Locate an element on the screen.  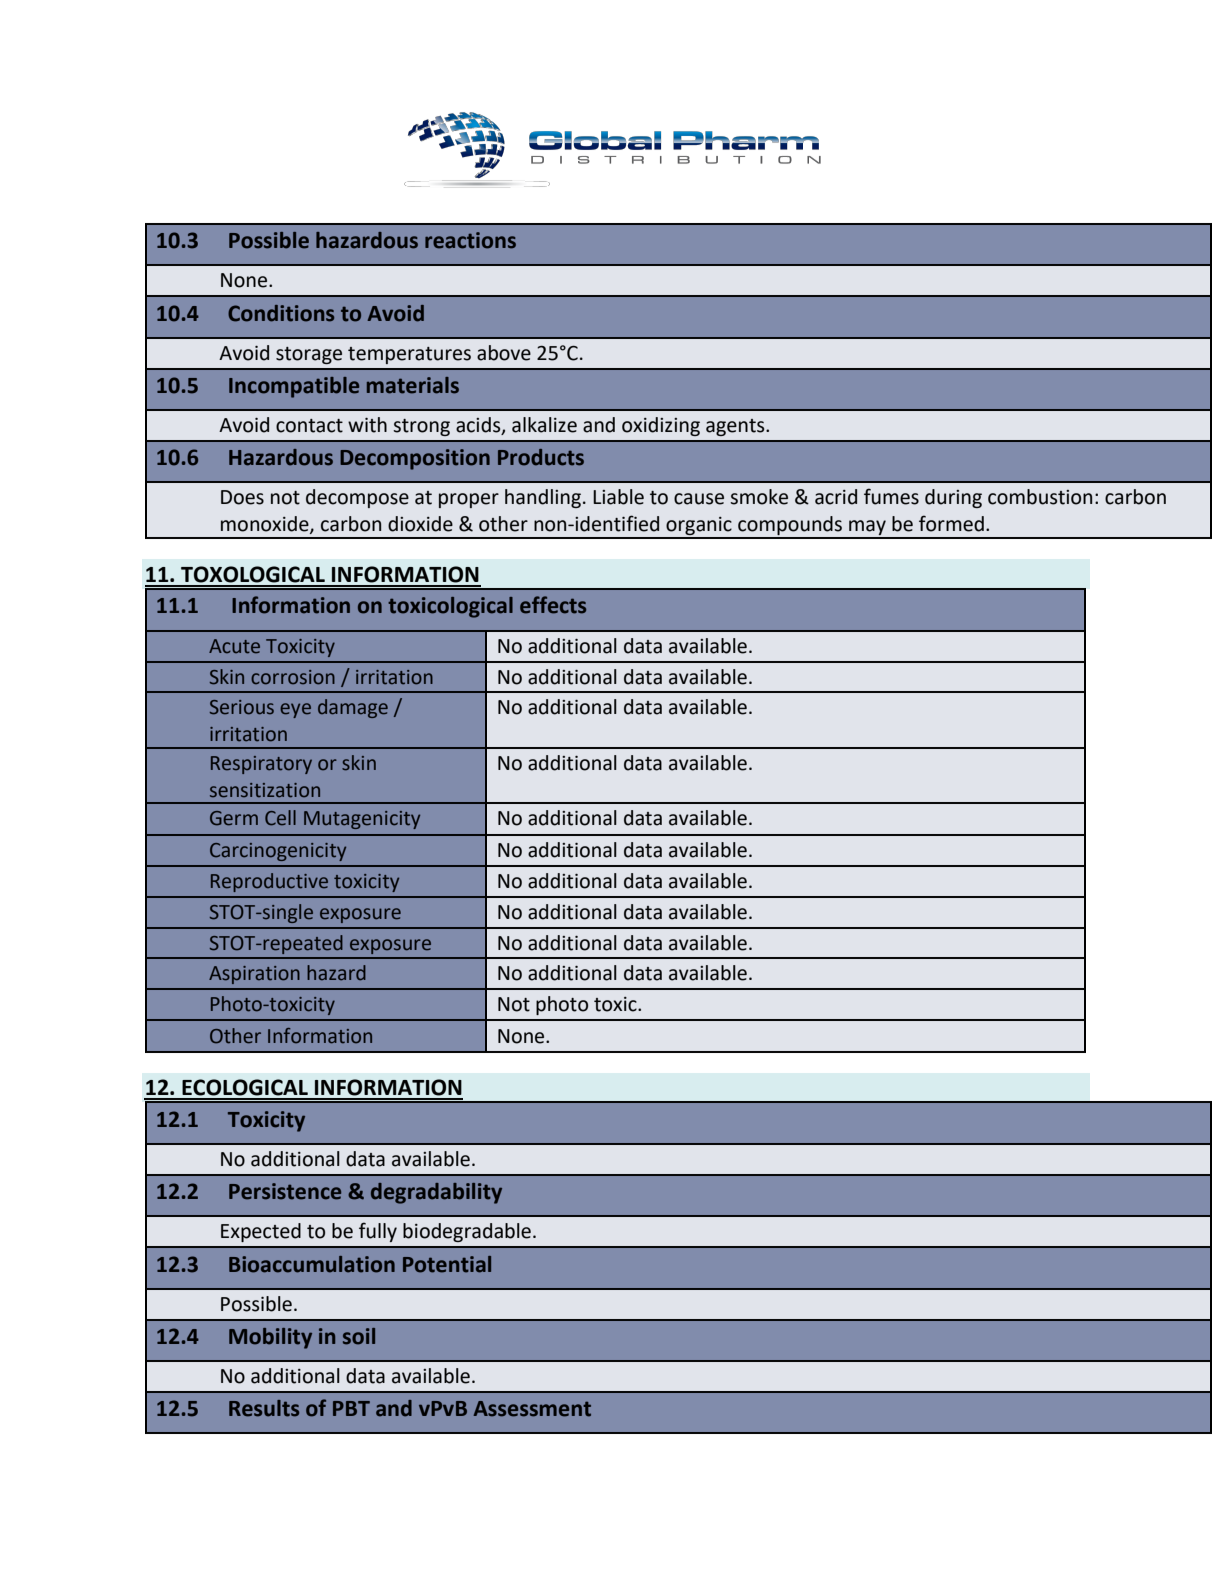
soil is located at coordinates (359, 1336).
